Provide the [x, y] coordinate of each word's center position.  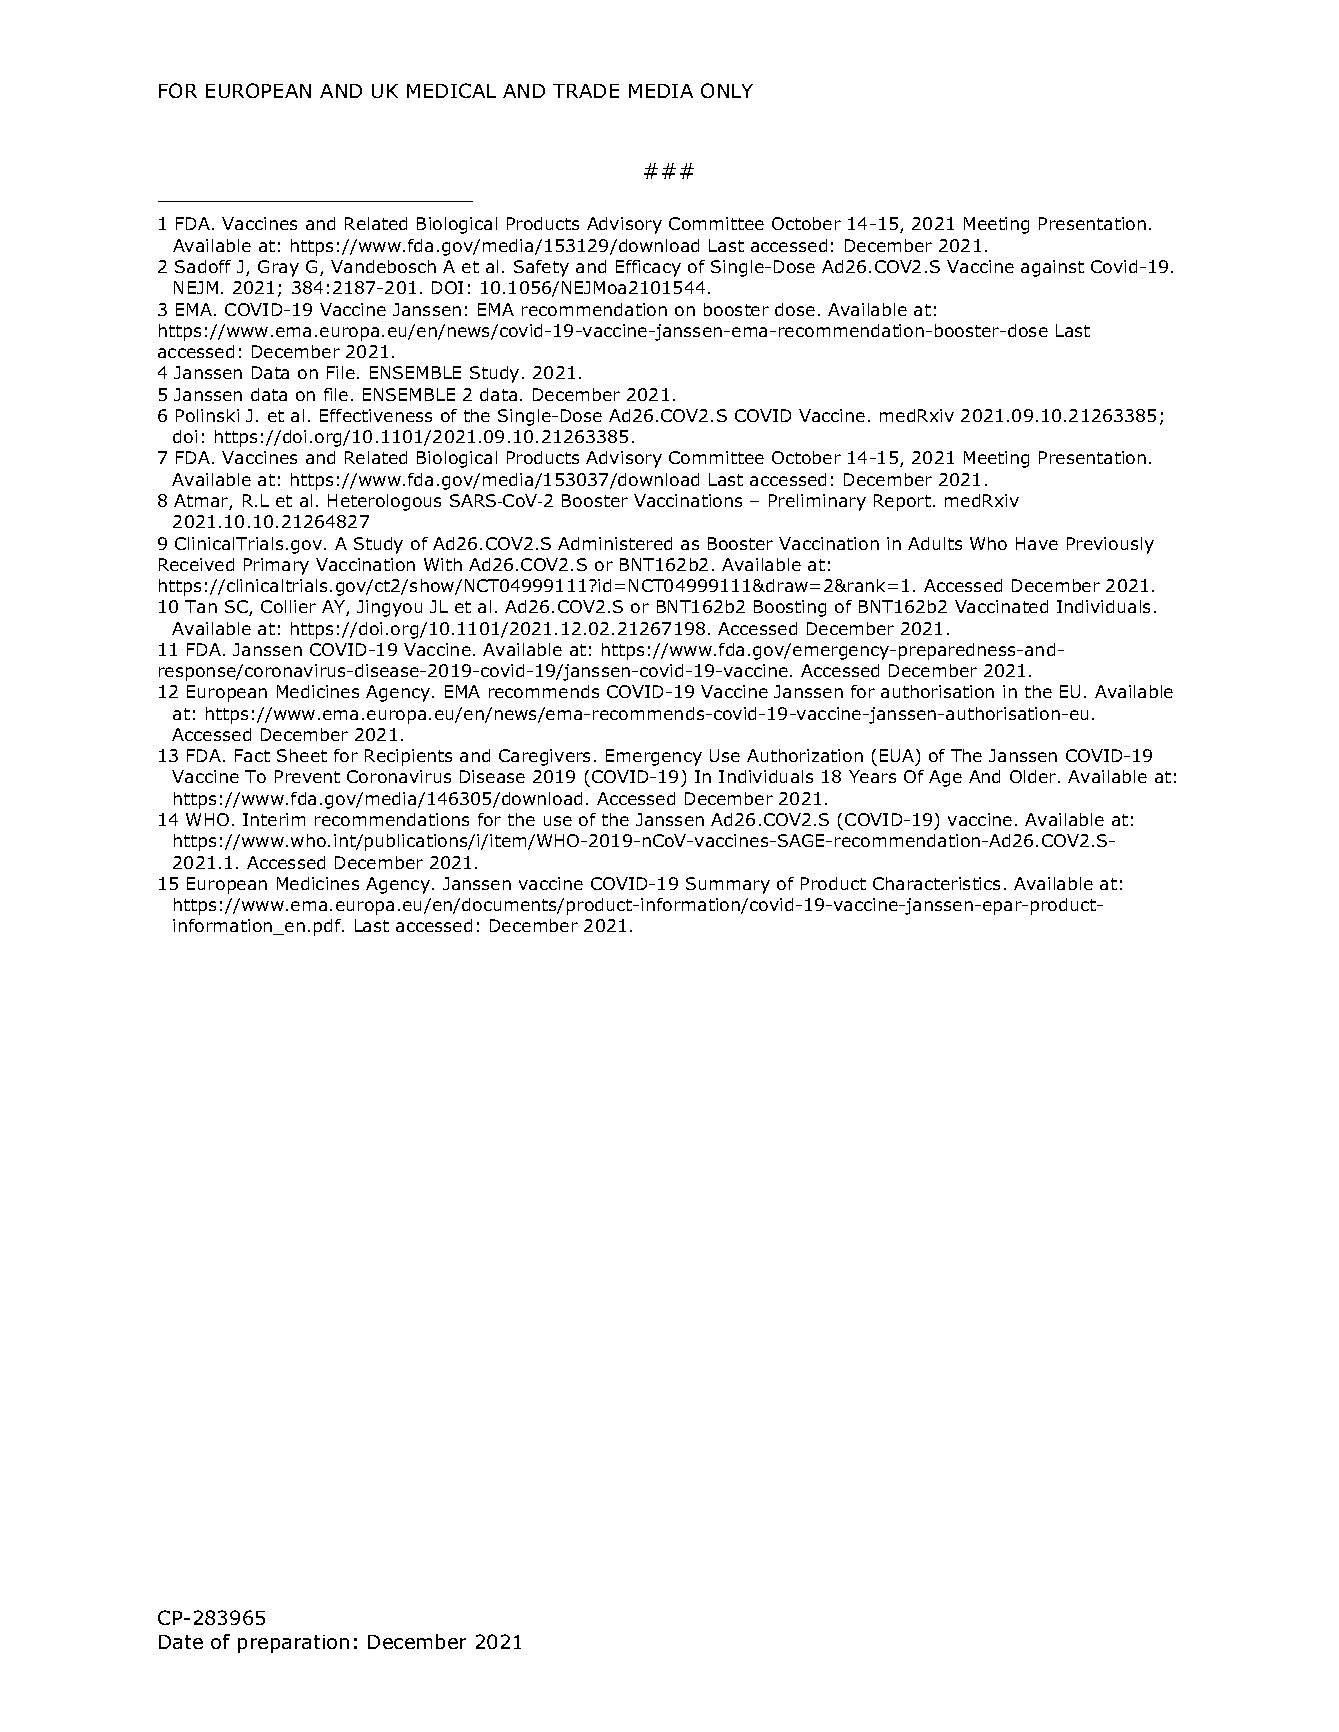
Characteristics [936, 883]
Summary [728, 885]
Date [181, 1642]
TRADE [586, 91]
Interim [274, 819]
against [1052, 268]
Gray [278, 268]
